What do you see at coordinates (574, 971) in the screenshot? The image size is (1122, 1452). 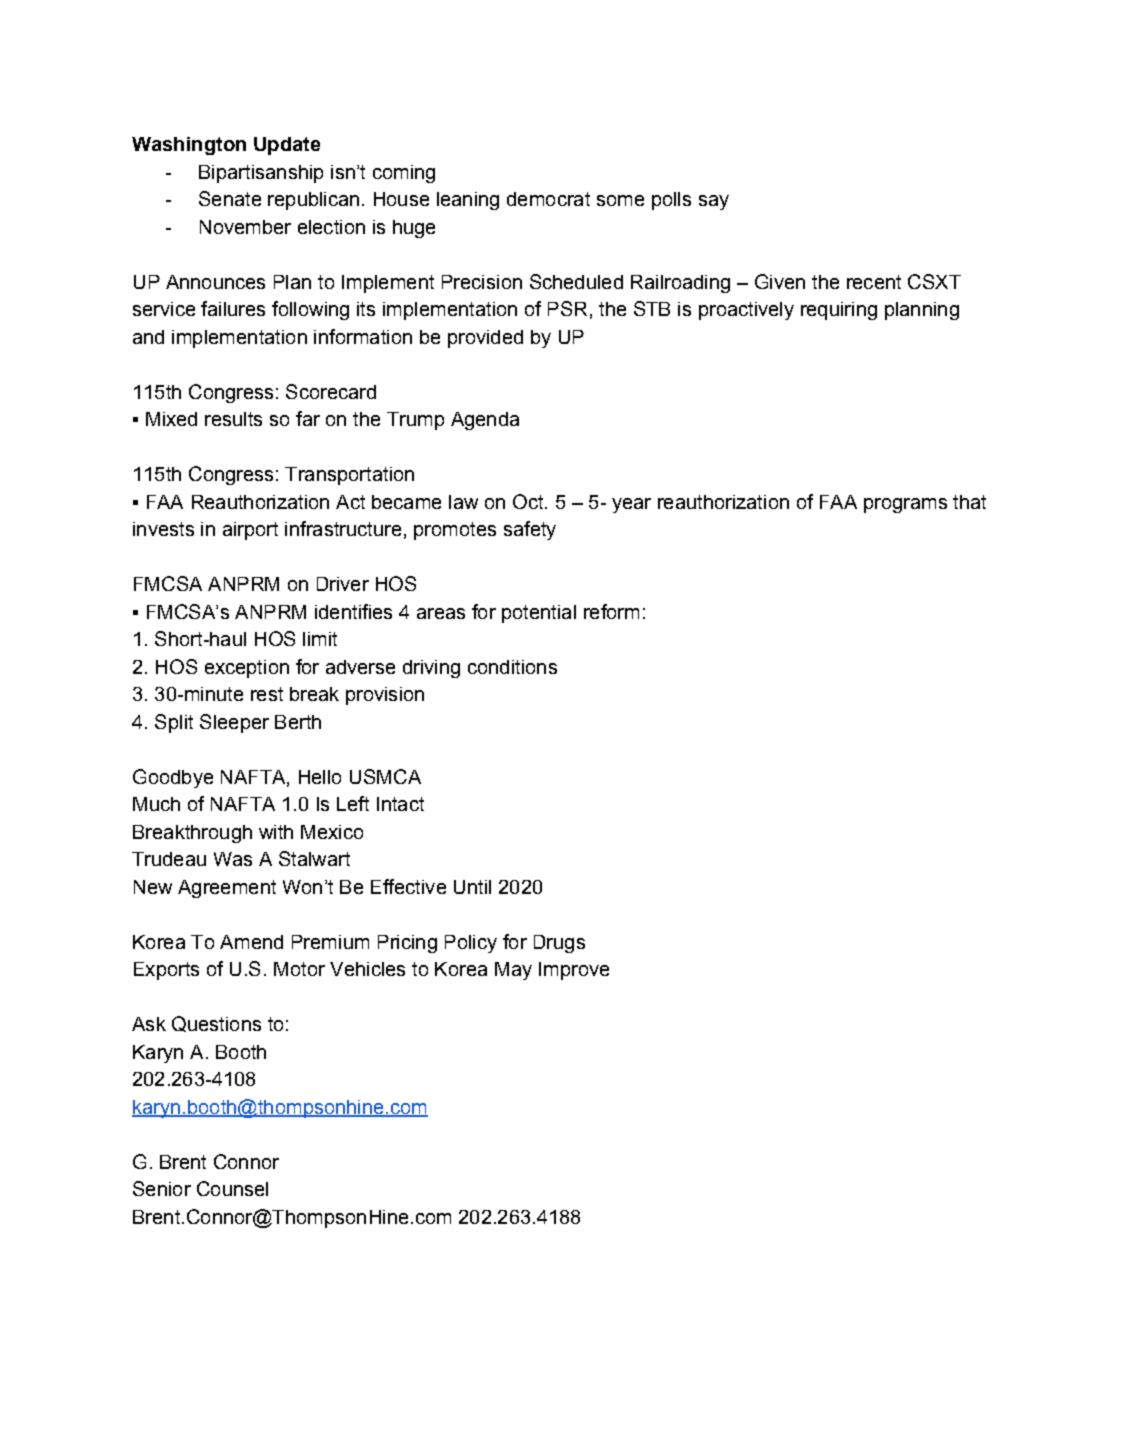 I see `Improve` at bounding box center [574, 971].
